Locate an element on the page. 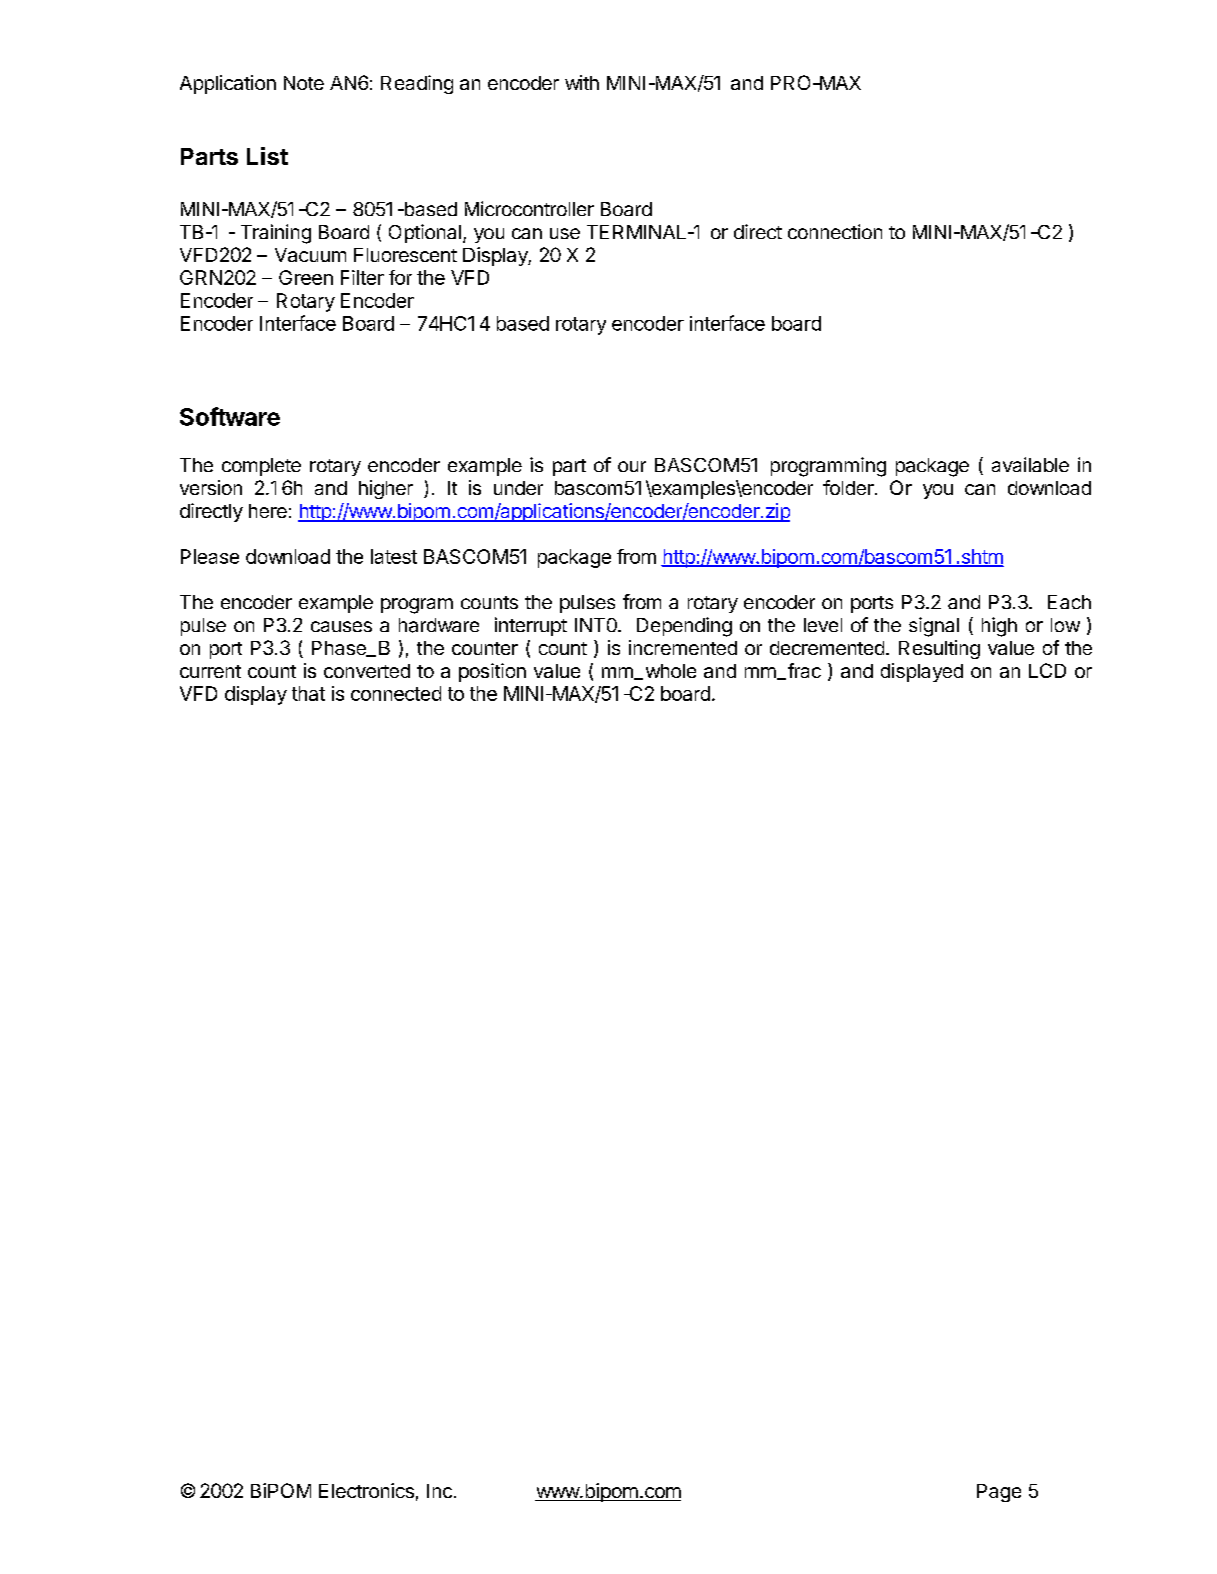 This page has height=1574, width=1217. Note is located at coordinates (304, 83).
